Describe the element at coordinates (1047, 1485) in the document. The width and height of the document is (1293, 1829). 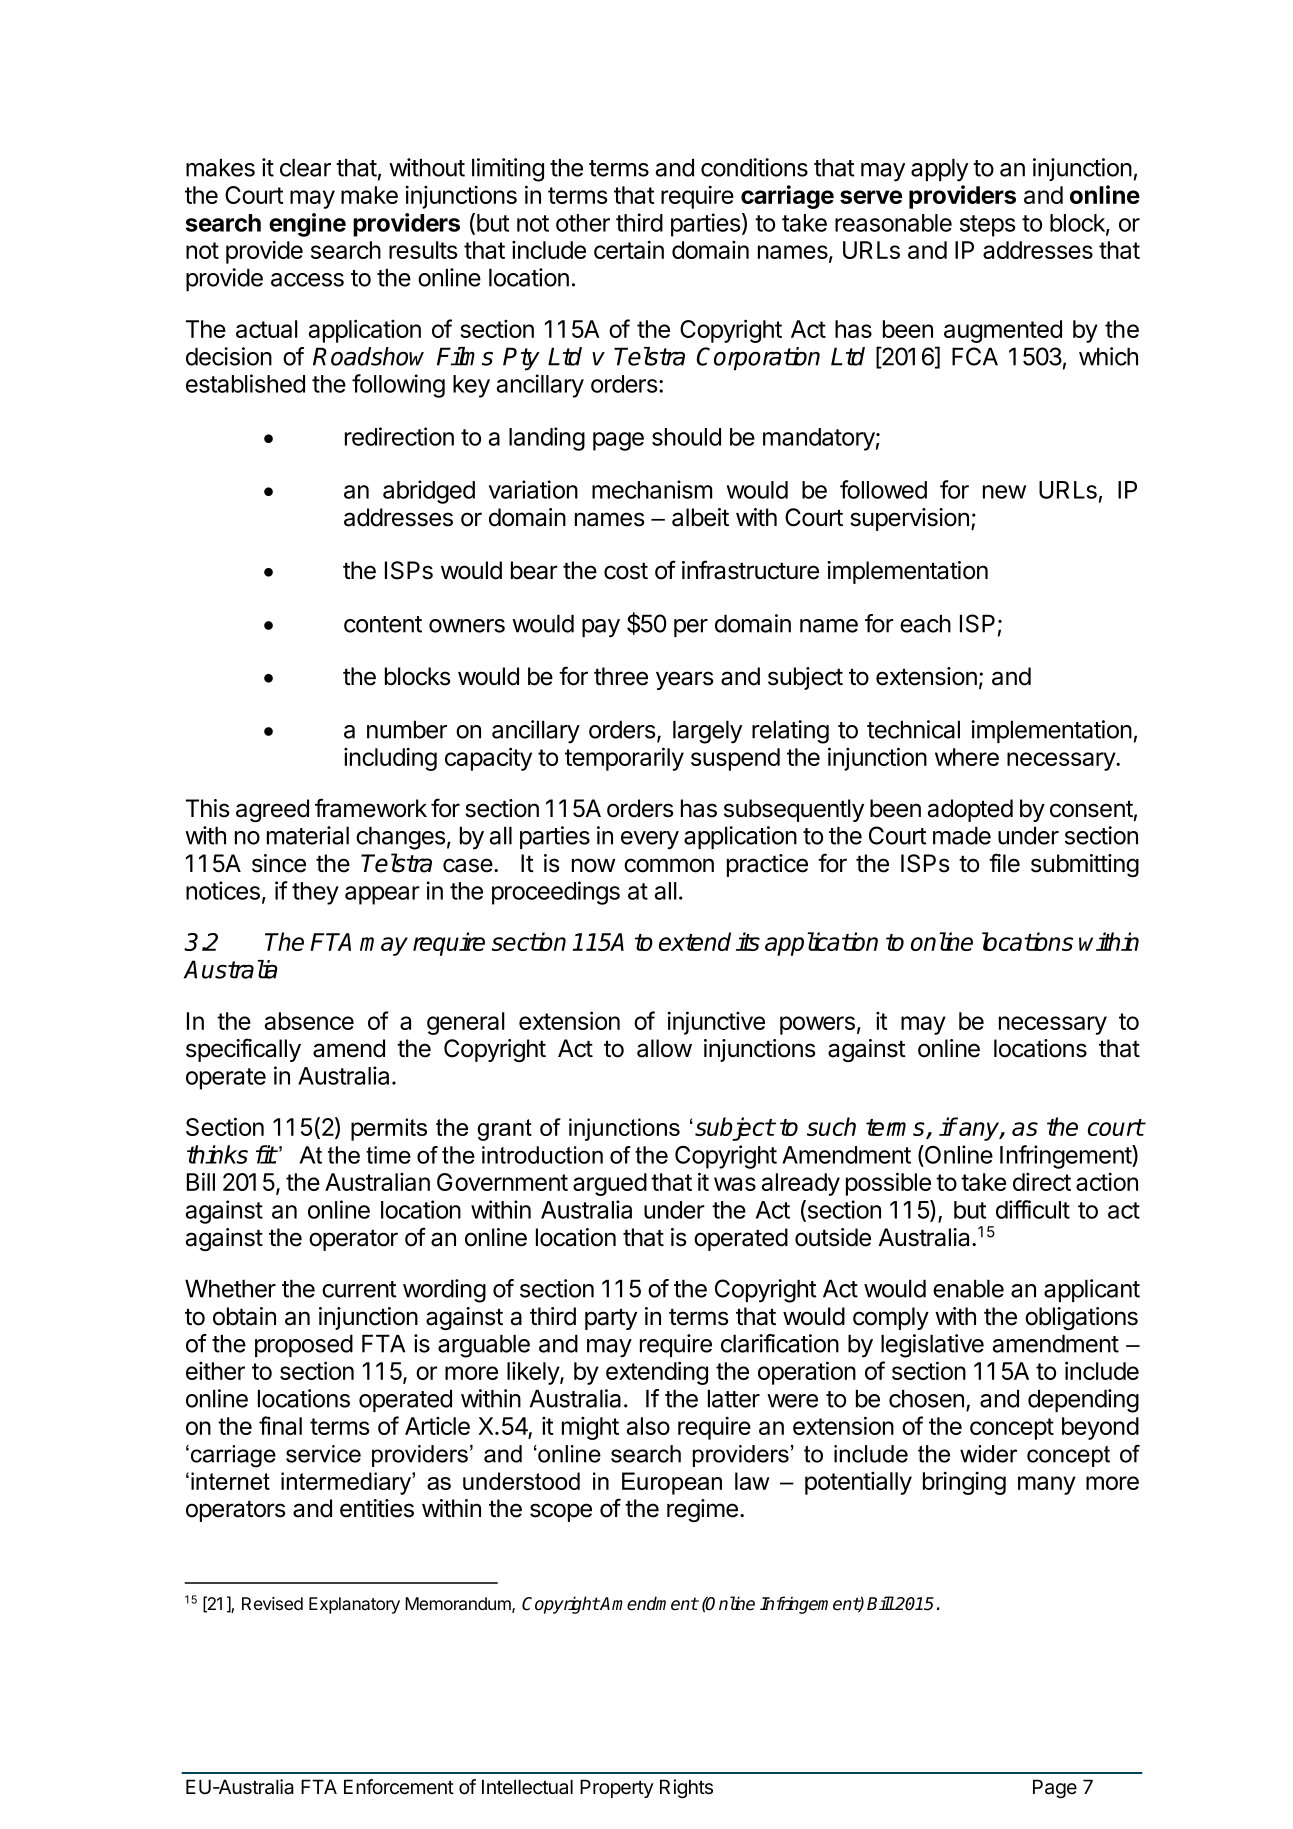
I see `many` at that location.
